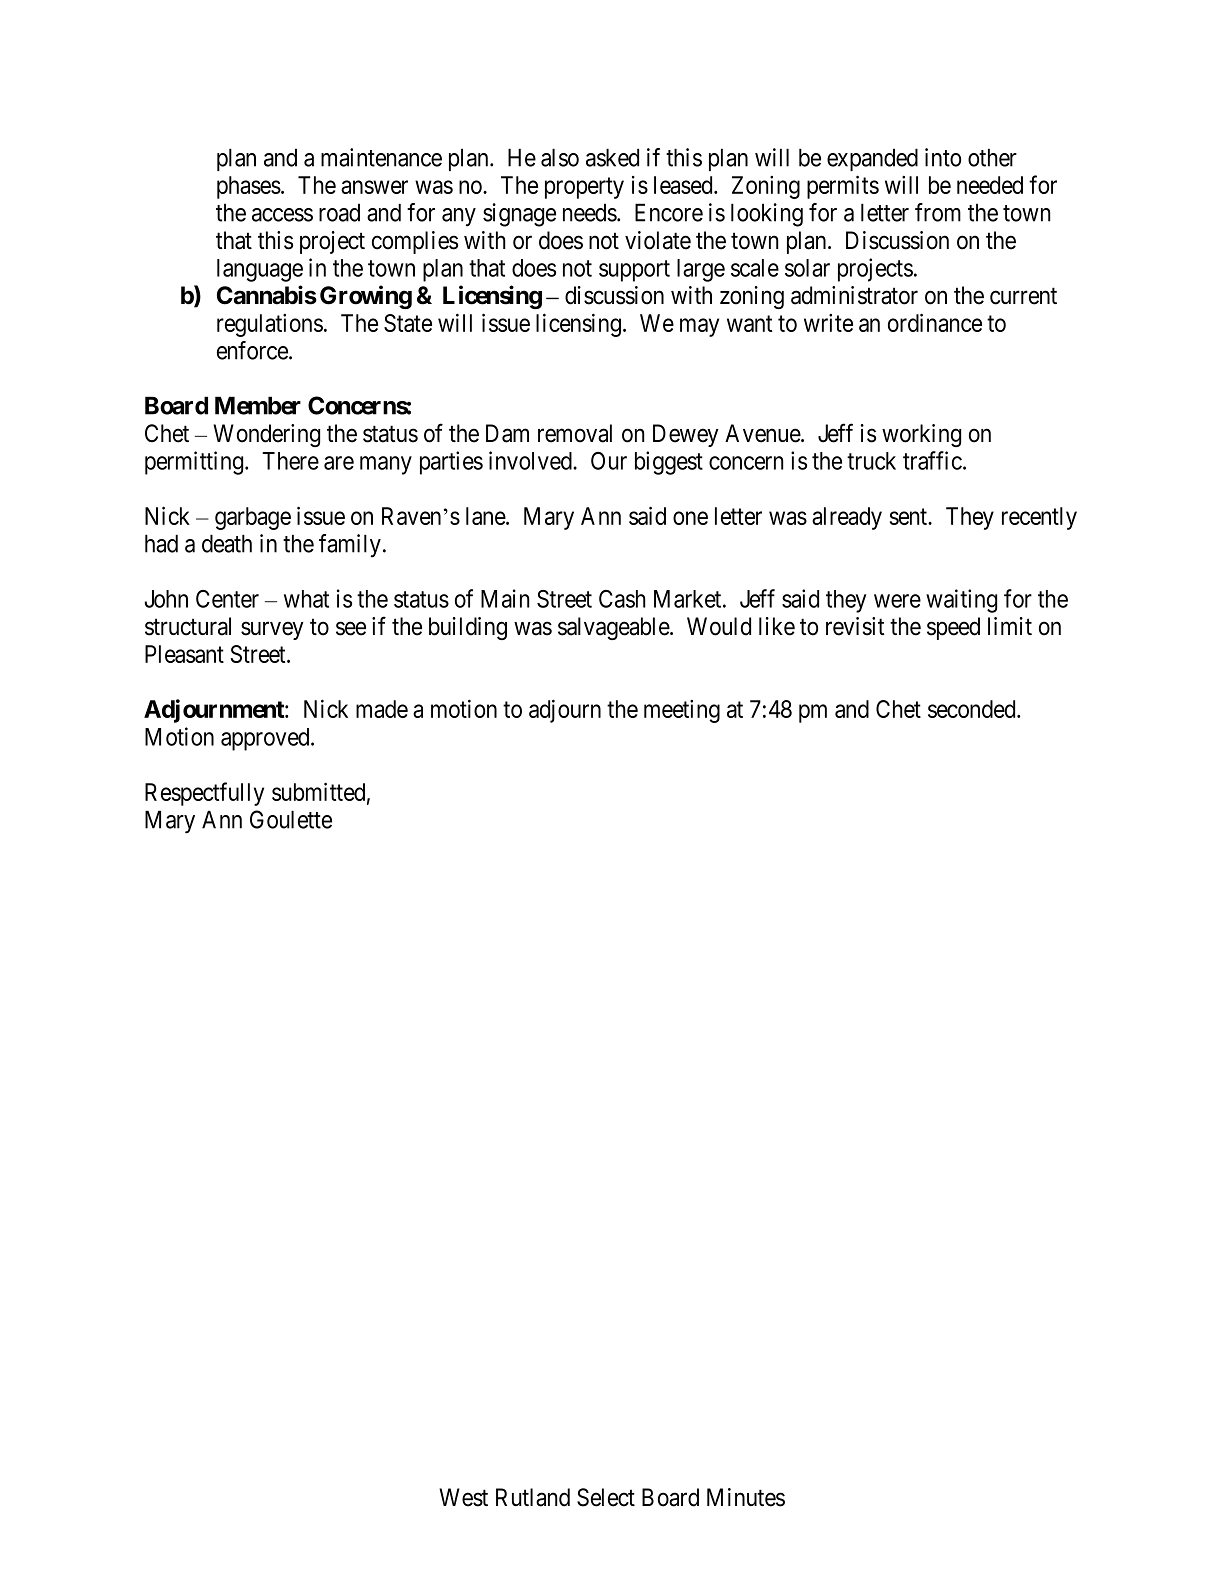 This document has width=1223, height=1583. I want to click on Respectfully, so click(204, 794).
